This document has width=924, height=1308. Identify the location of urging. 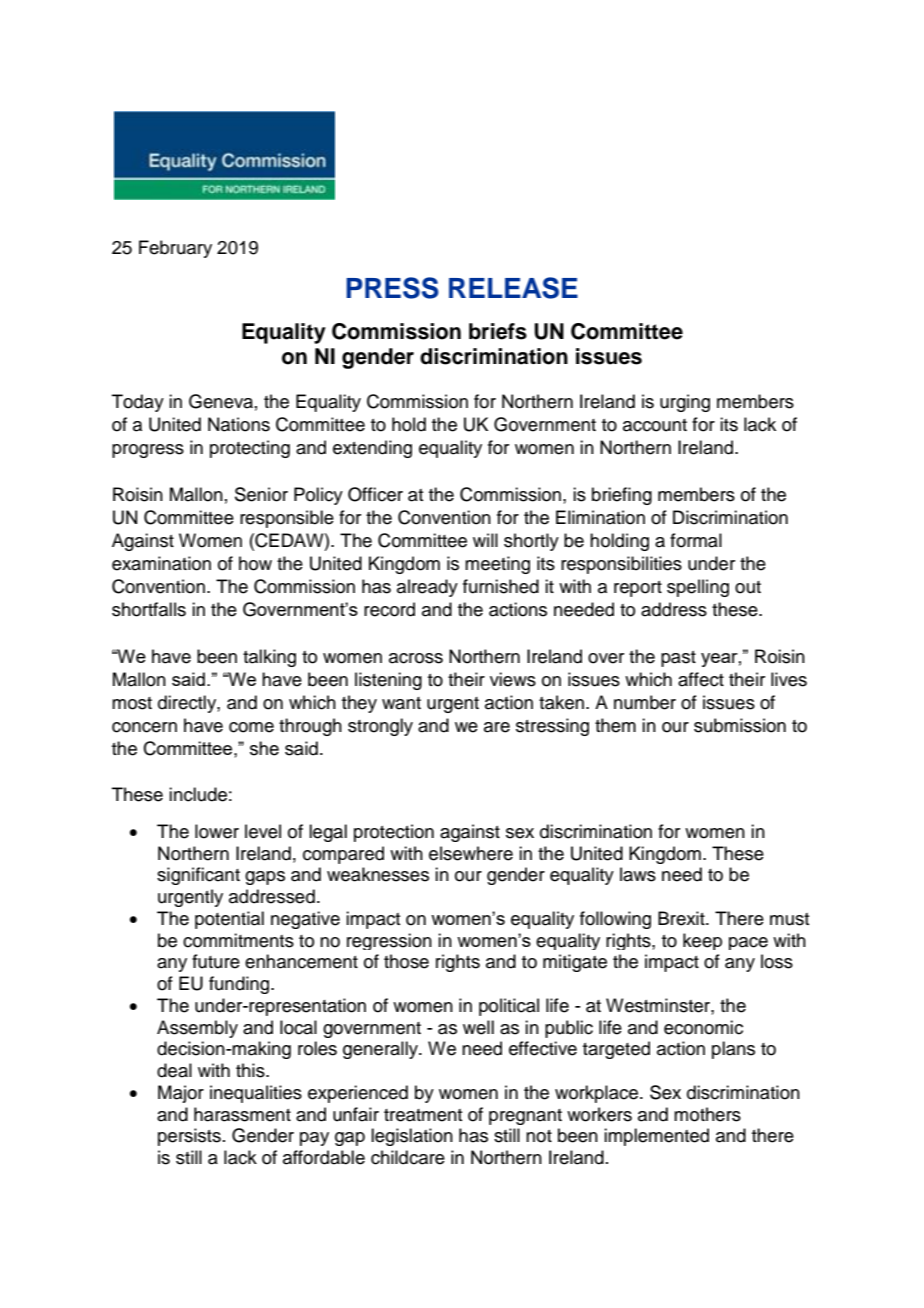
(685, 403).
